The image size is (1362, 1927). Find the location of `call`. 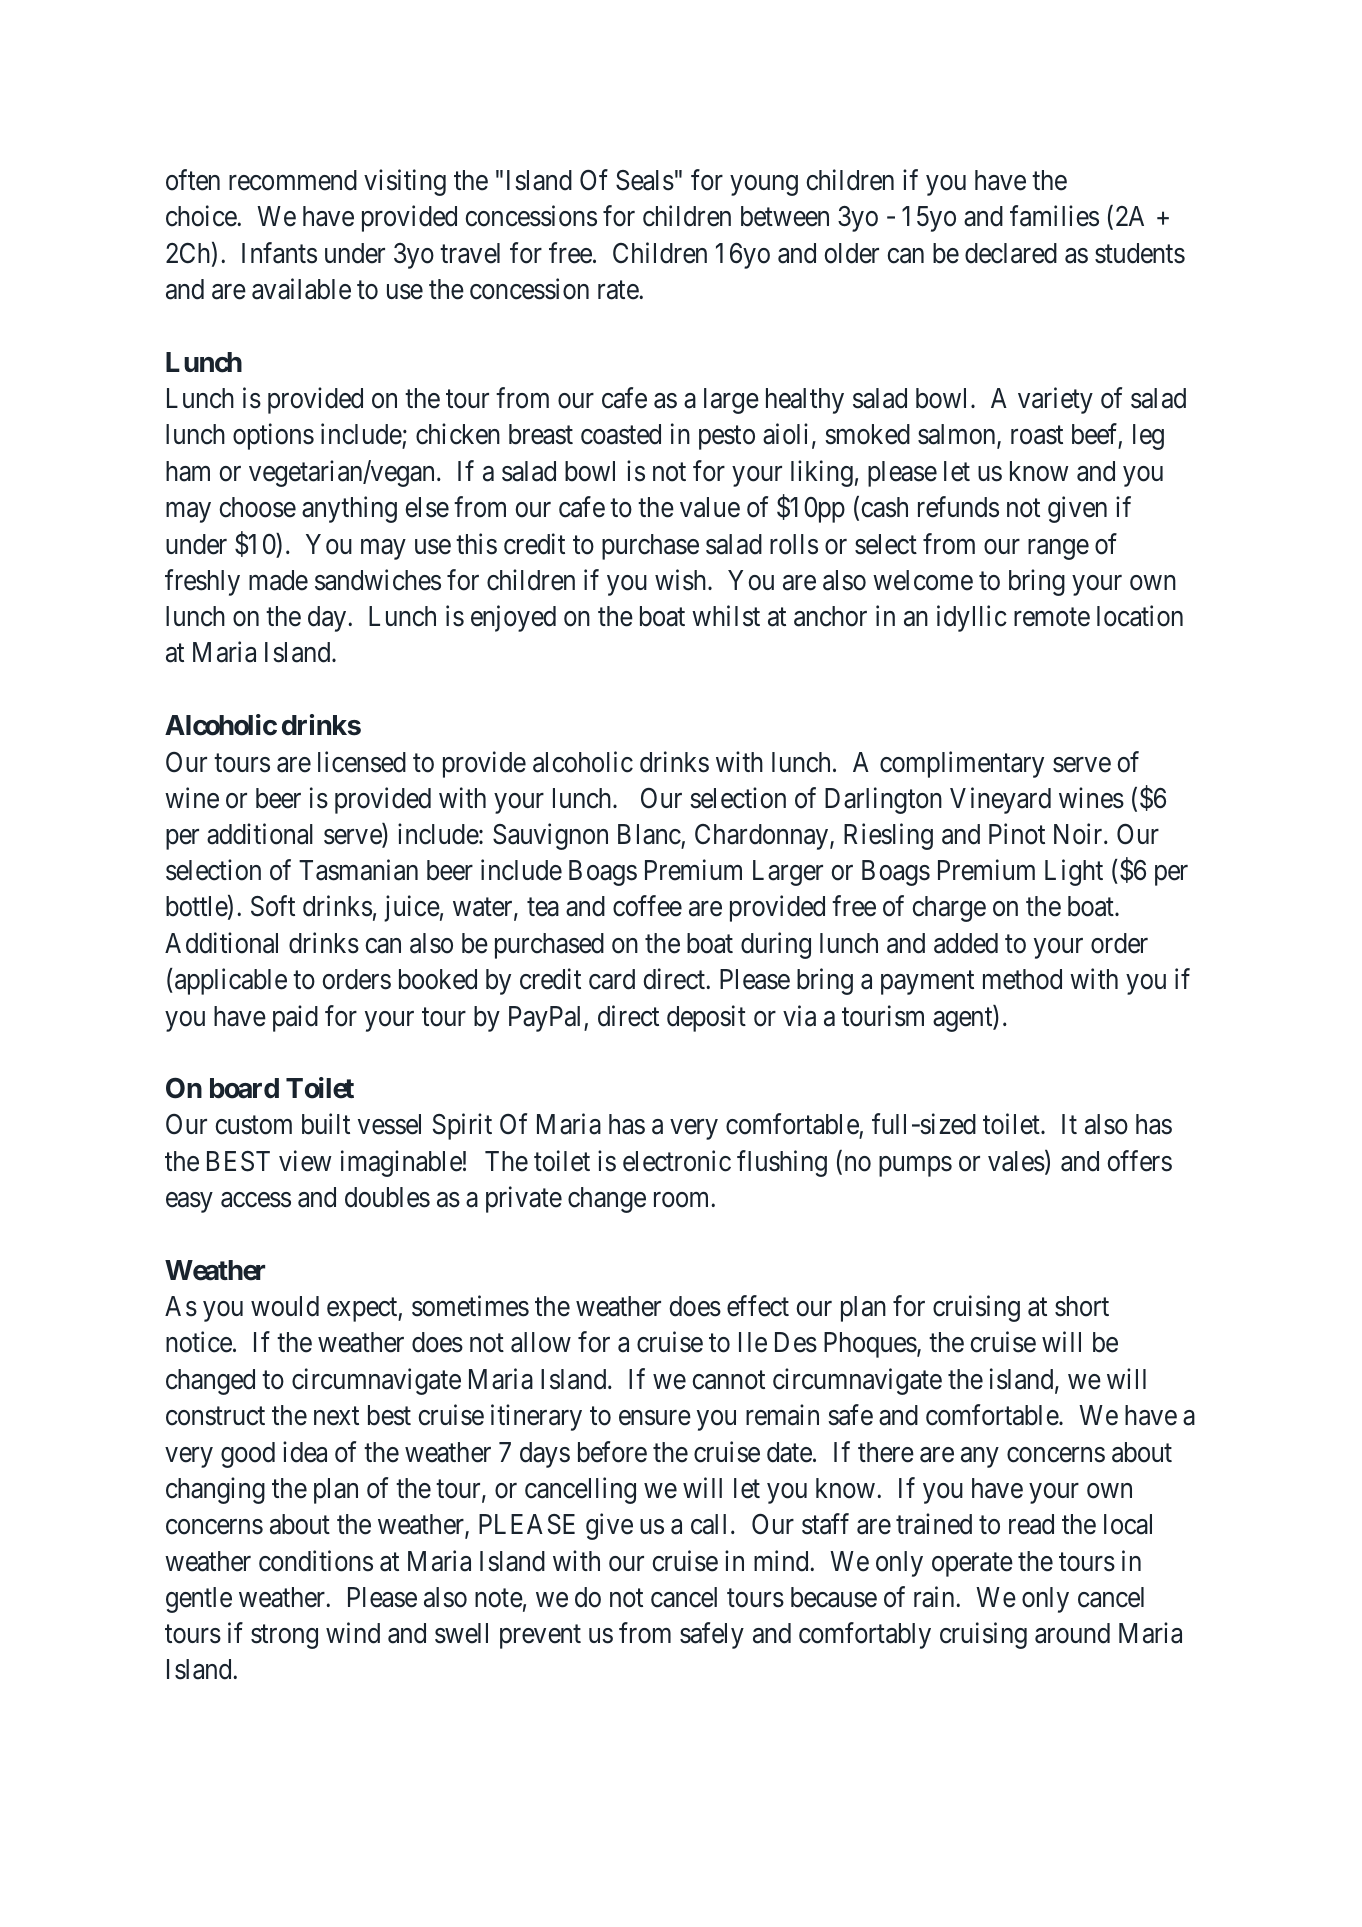

call is located at coordinates (708, 1524).
